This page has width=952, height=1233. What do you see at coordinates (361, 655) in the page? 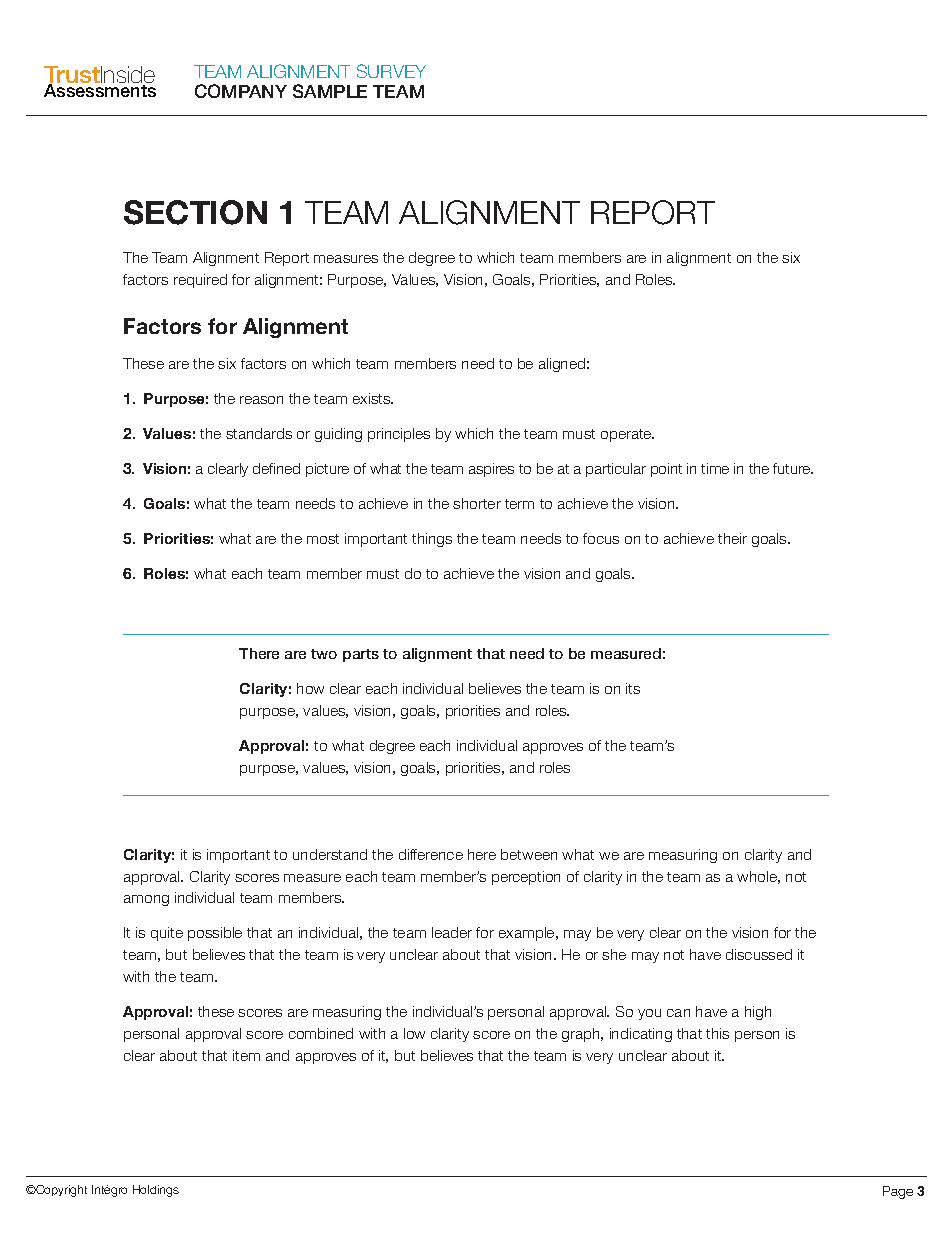
I see `parts` at bounding box center [361, 655].
